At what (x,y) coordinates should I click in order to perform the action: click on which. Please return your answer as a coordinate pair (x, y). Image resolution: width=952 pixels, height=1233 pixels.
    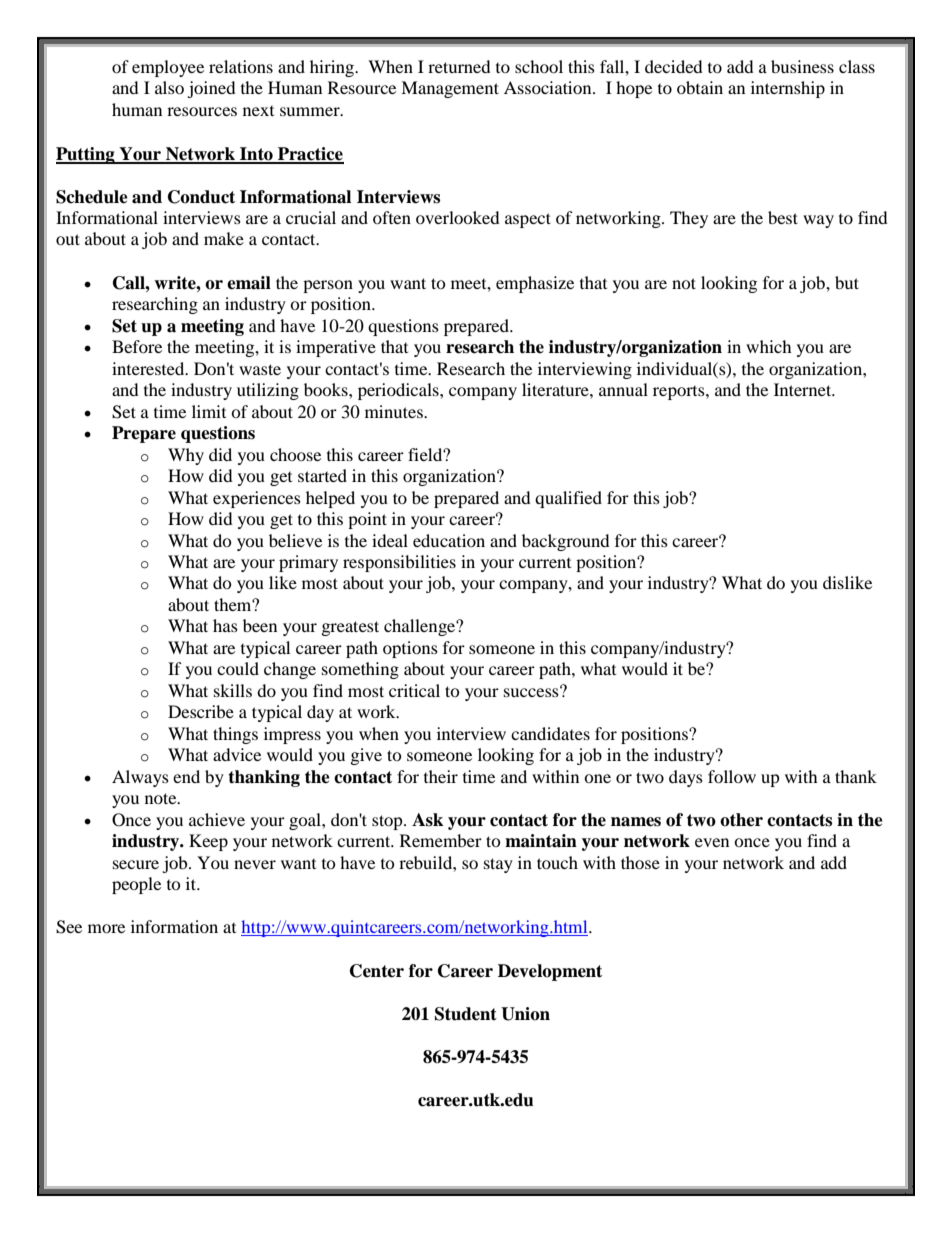
    Looking at the image, I should click on (769, 346).
